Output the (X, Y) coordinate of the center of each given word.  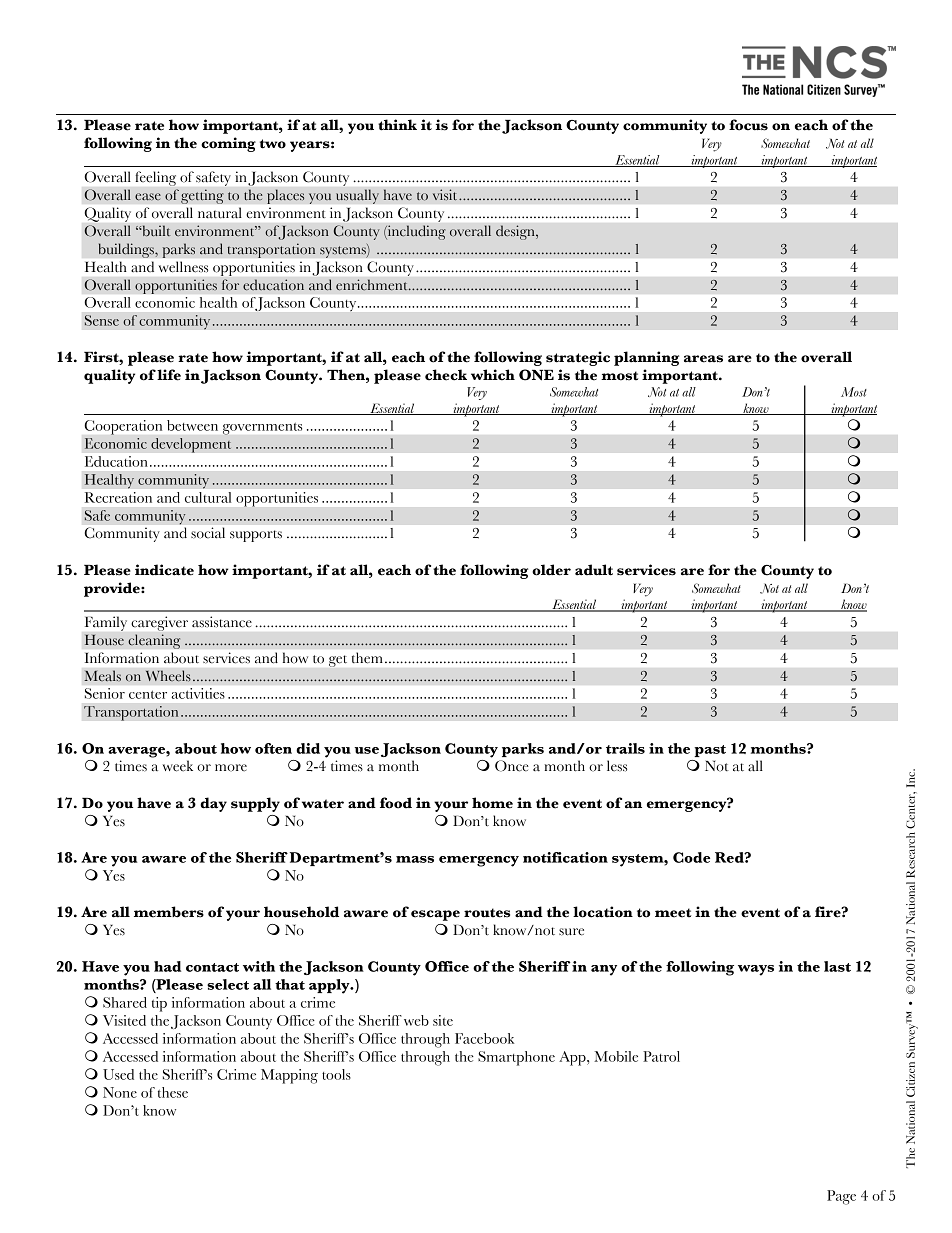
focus (748, 125)
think (397, 125)
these (173, 1092)
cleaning (154, 641)
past (710, 751)
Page (841, 1197)
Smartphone (516, 1058)
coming (228, 144)
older (551, 570)
